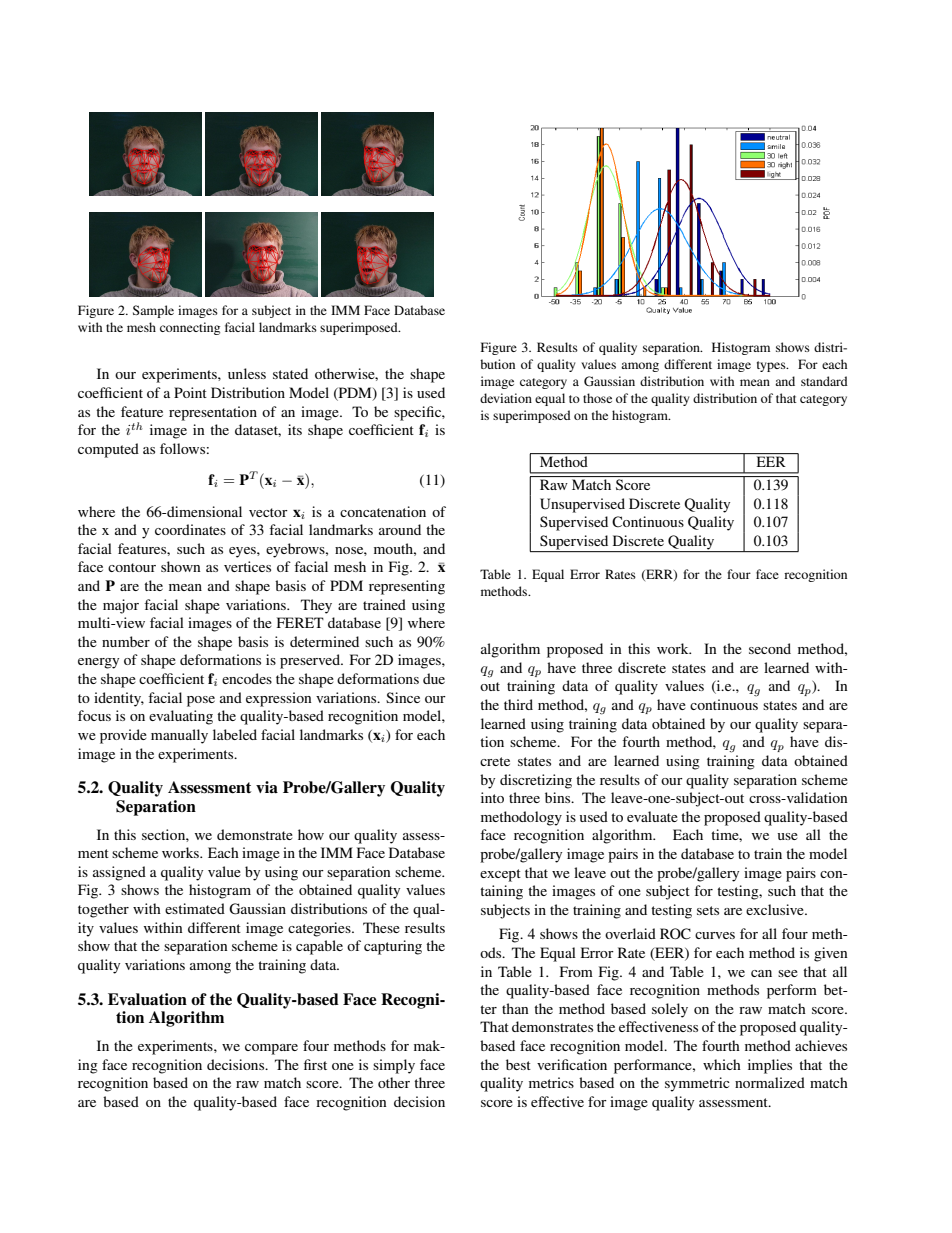 The width and height of the page is (952, 1233). What do you see at coordinates (772, 366) in the page?
I see `types` at bounding box center [772, 366].
